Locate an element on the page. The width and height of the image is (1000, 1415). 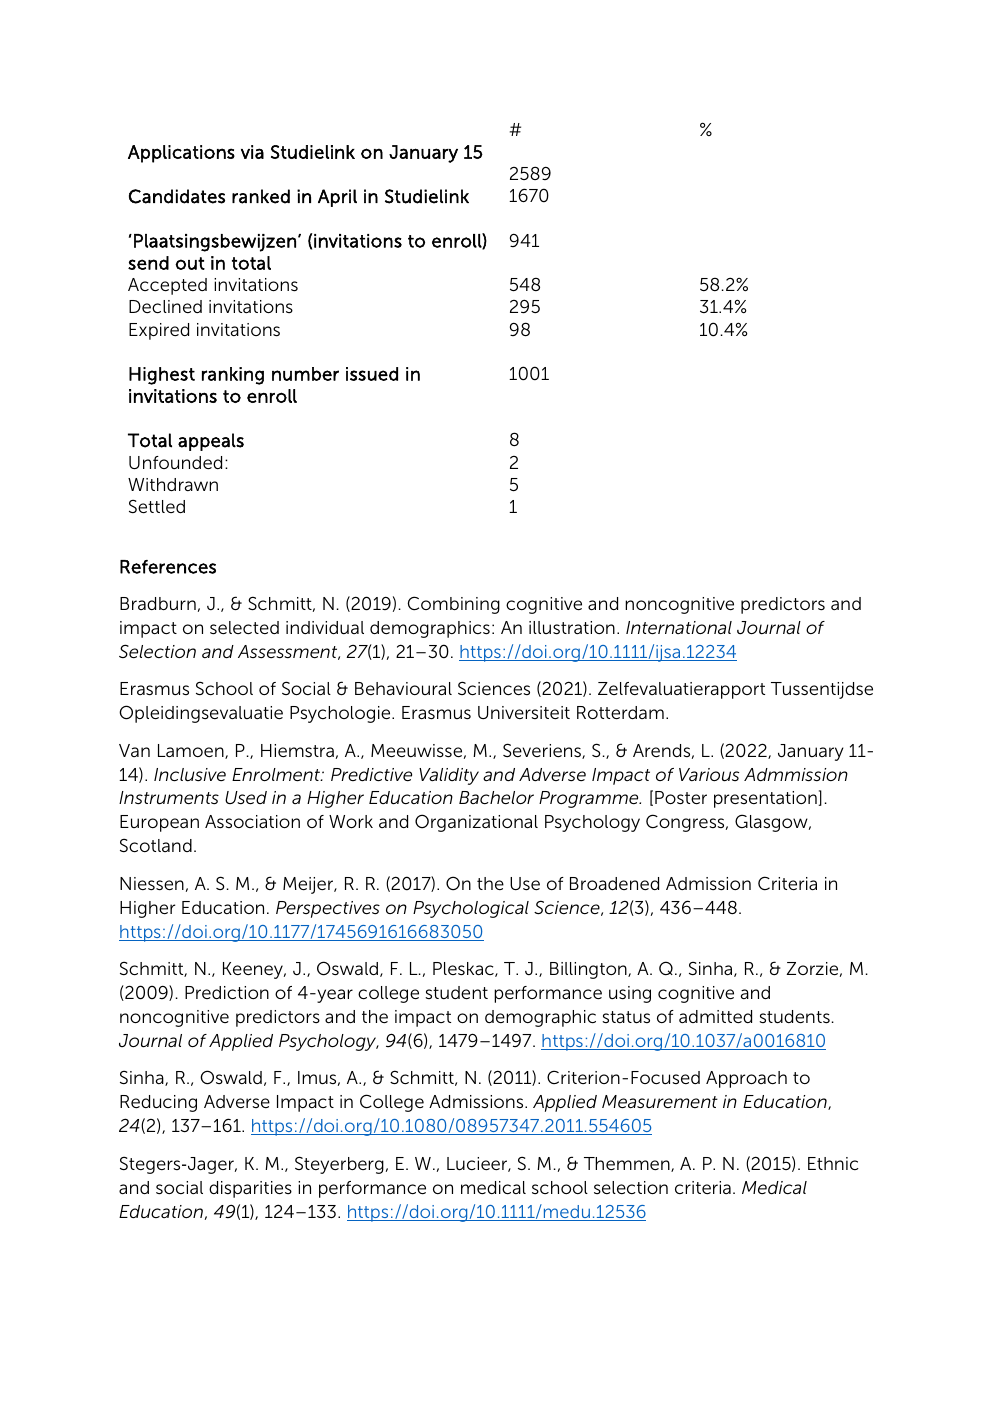
Various is located at coordinates (709, 775).
